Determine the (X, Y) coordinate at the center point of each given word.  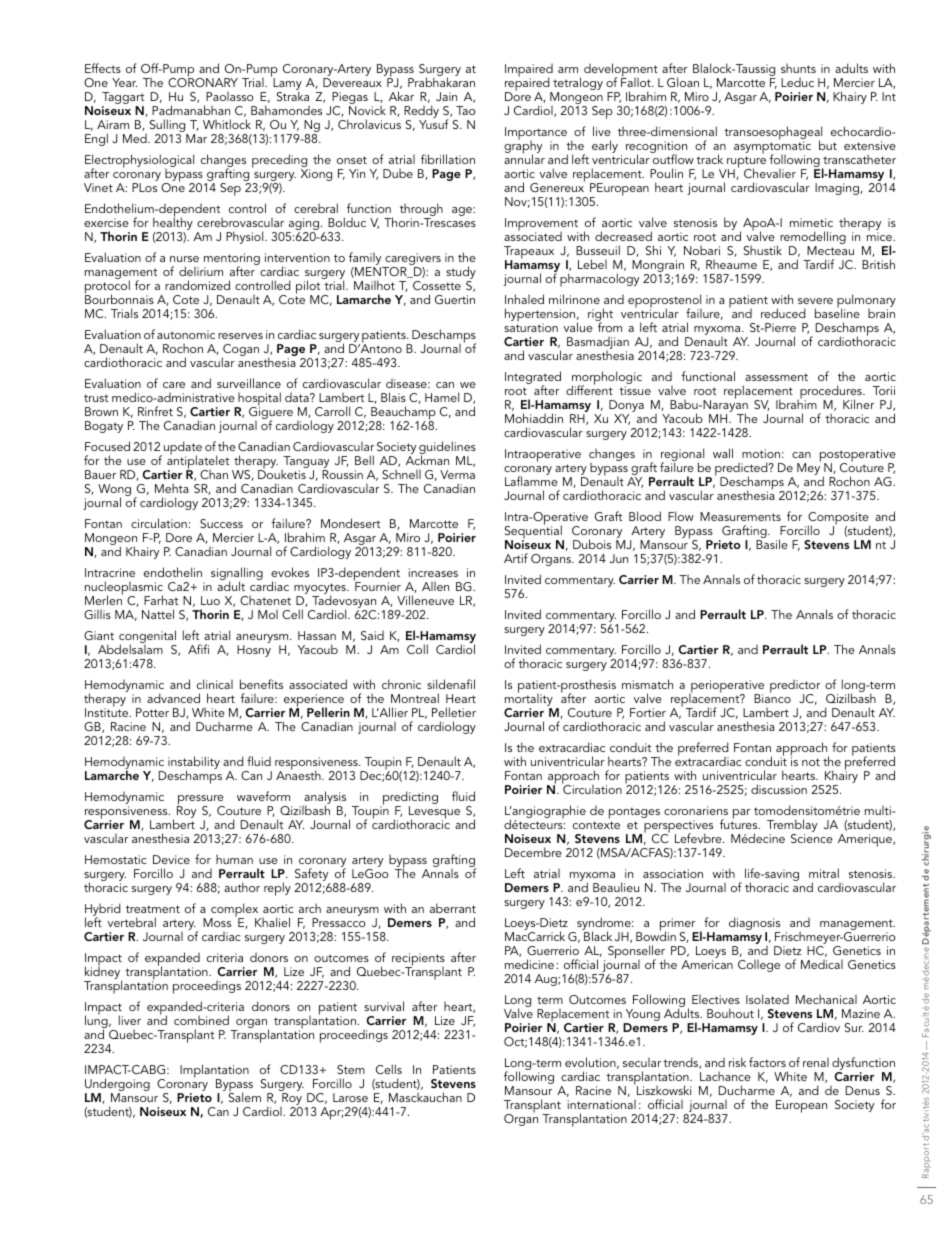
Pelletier (454, 712)
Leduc (797, 82)
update (183, 449)
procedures (831, 393)
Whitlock (227, 124)
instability (194, 764)
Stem (351, 1069)
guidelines (447, 449)
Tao (466, 110)
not (811, 762)
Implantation (214, 1072)
